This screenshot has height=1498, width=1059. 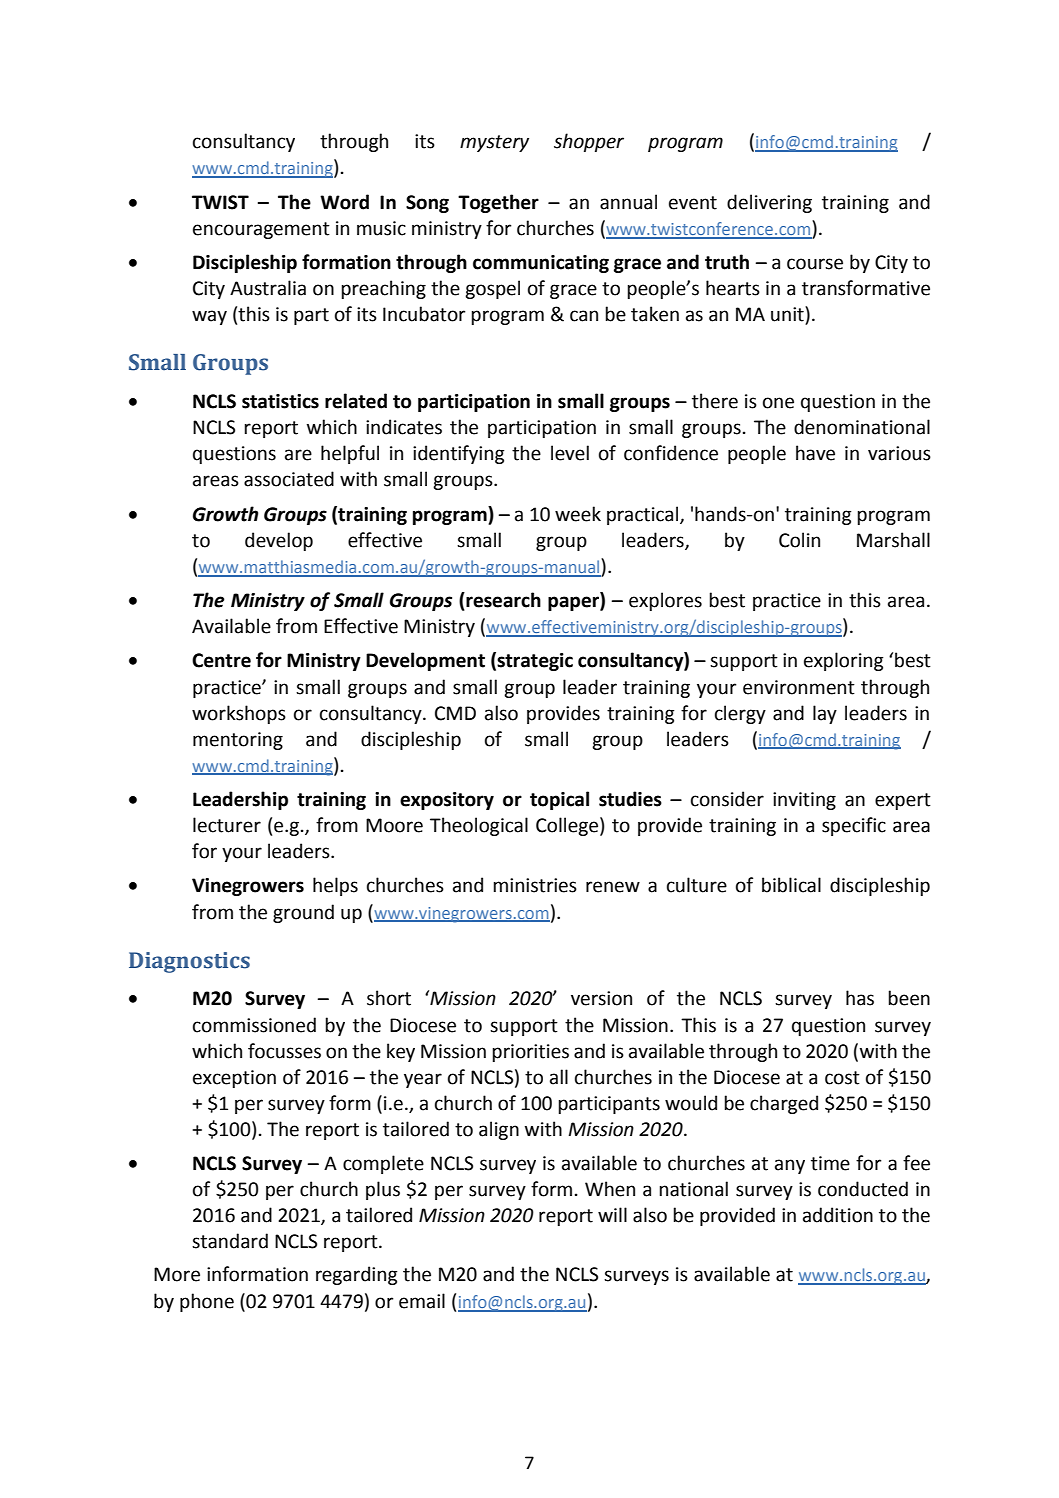 I want to click on delivering, so click(x=769, y=203).
